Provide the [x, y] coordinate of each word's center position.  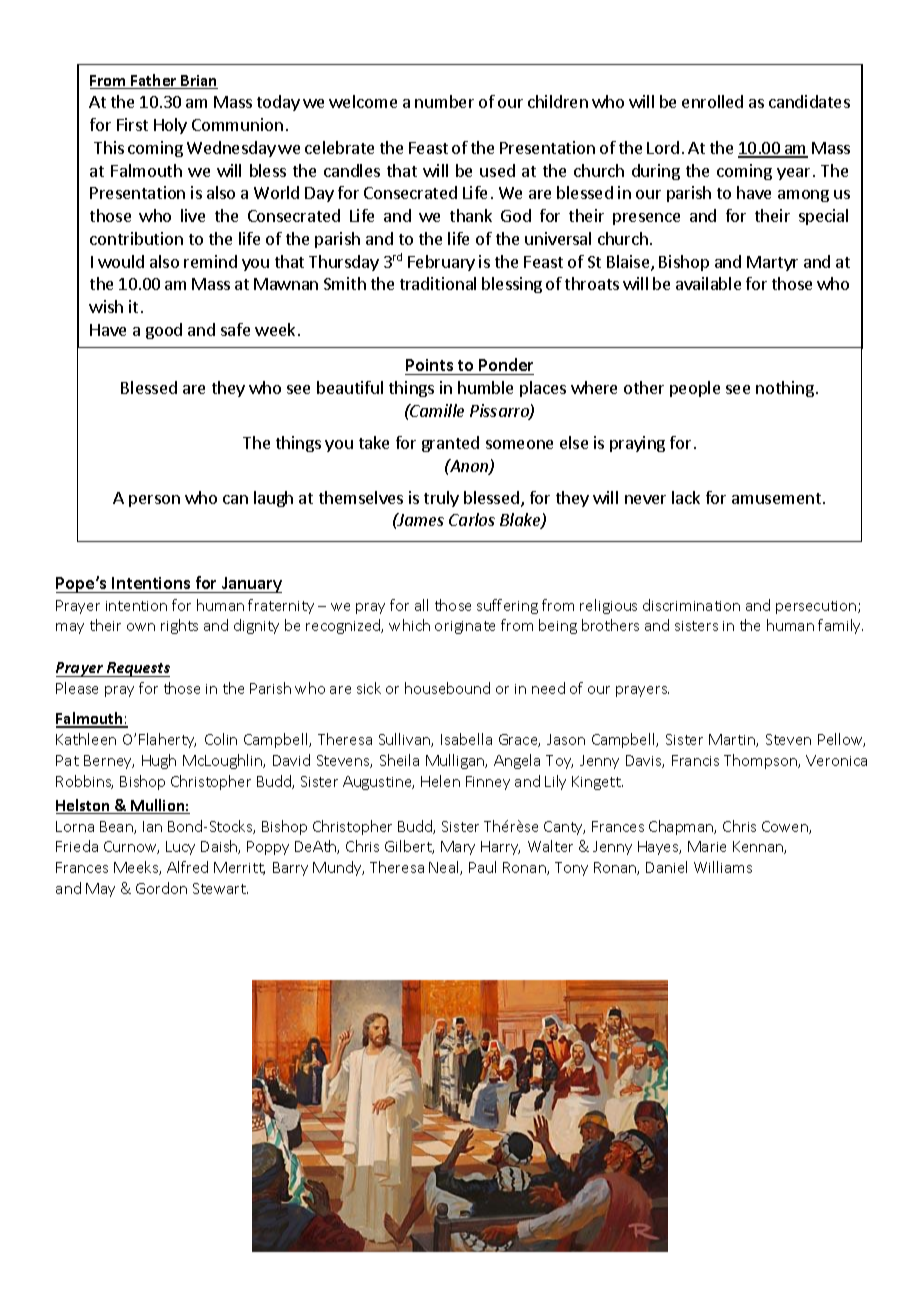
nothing [785, 389]
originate [465, 627]
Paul [482, 867]
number [444, 101]
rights [179, 626]
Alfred [187, 867]
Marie [707, 846]
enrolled [712, 101]
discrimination [691, 605]
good [164, 331]
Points [429, 365]
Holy [170, 126]
